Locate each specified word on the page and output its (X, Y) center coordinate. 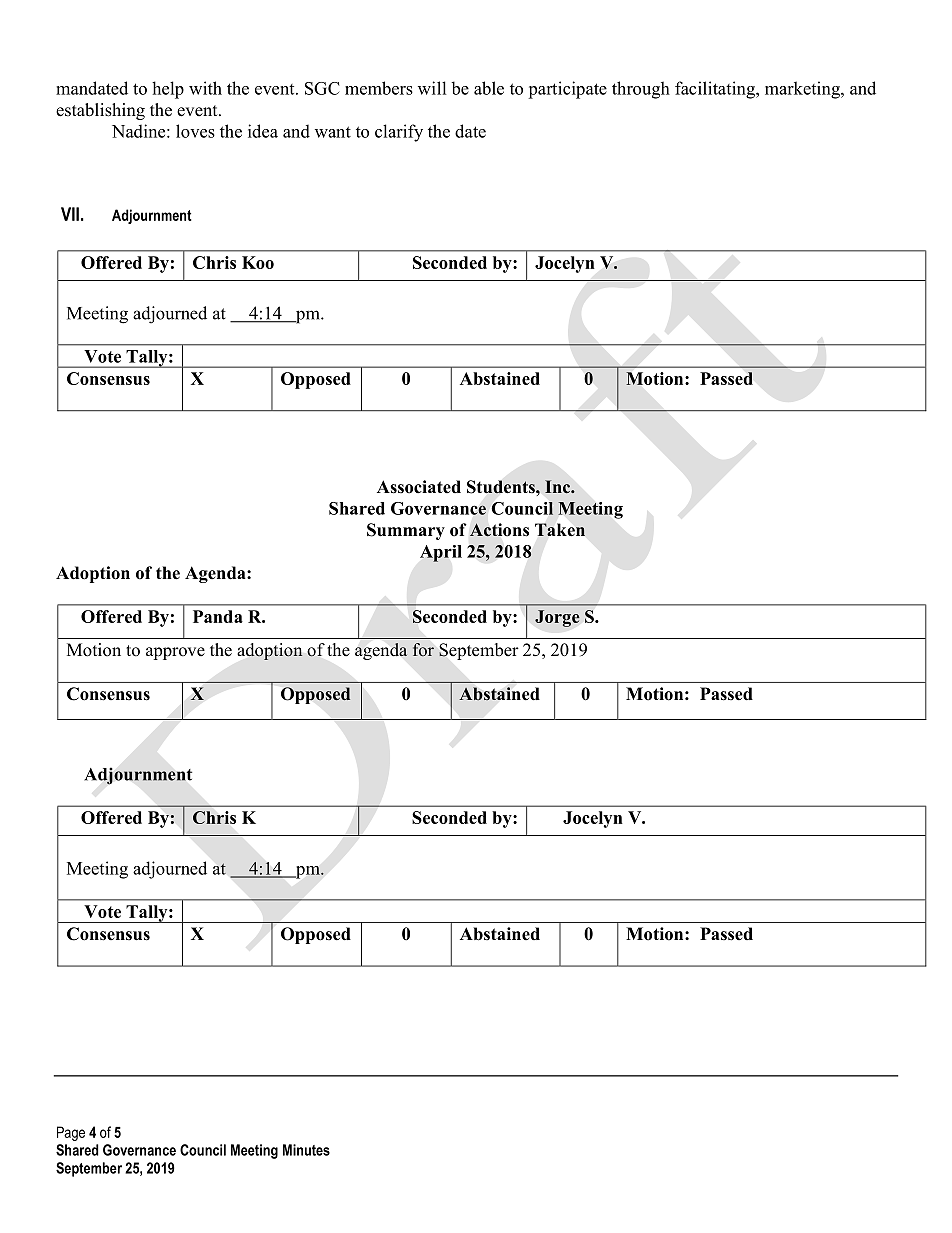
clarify (399, 133)
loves (195, 131)
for (423, 649)
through (641, 90)
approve (175, 653)
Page (71, 1133)
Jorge (557, 618)
